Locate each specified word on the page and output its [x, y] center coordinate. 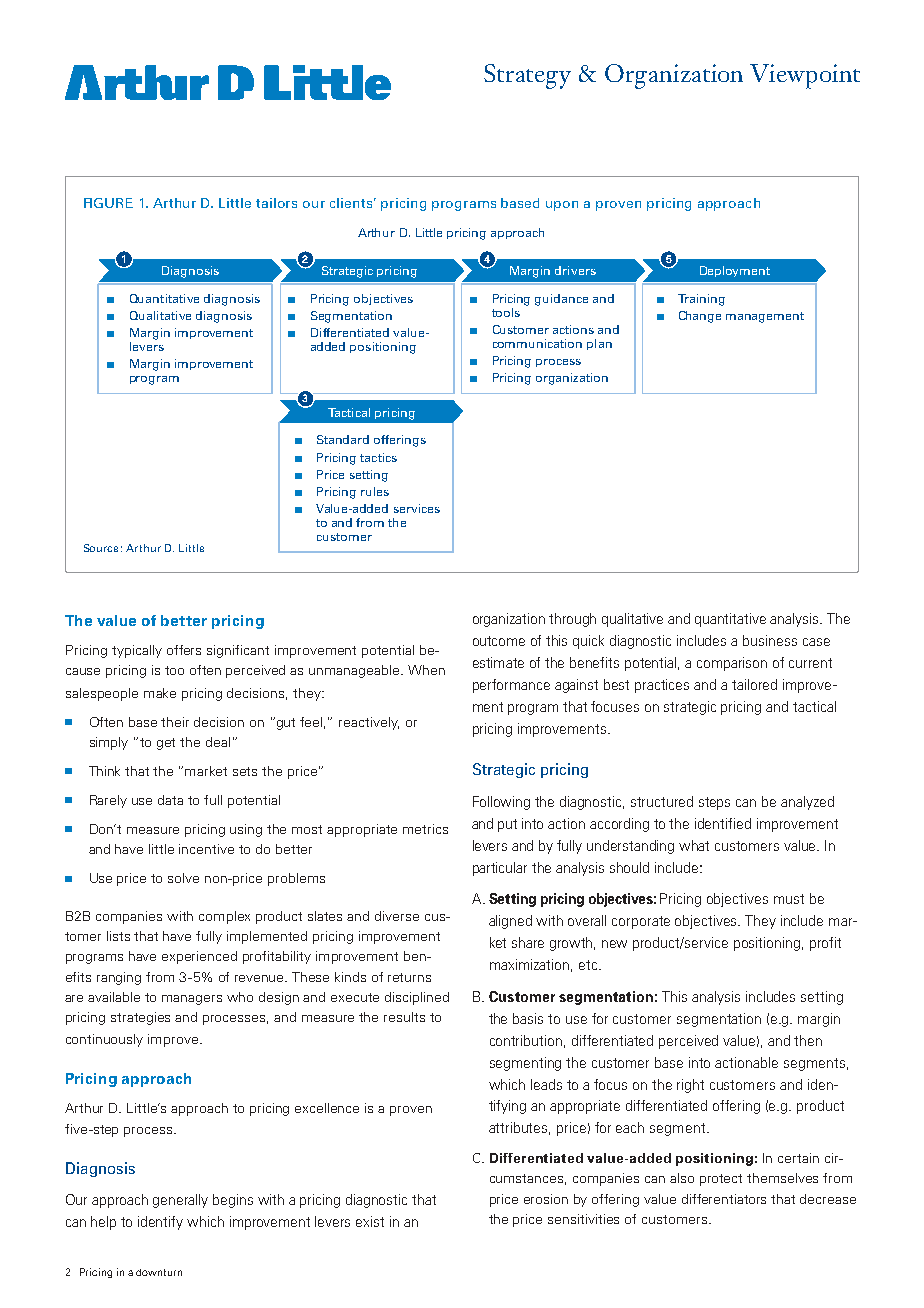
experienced [199, 957]
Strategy [527, 76]
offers [184, 650]
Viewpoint [805, 76]
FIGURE [108, 203]
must [789, 899]
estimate [498, 662]
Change [700, 317]
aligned [510, 922]
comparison [732, 664]
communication [537, 343]
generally [180, 1201]
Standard [343, 439]
